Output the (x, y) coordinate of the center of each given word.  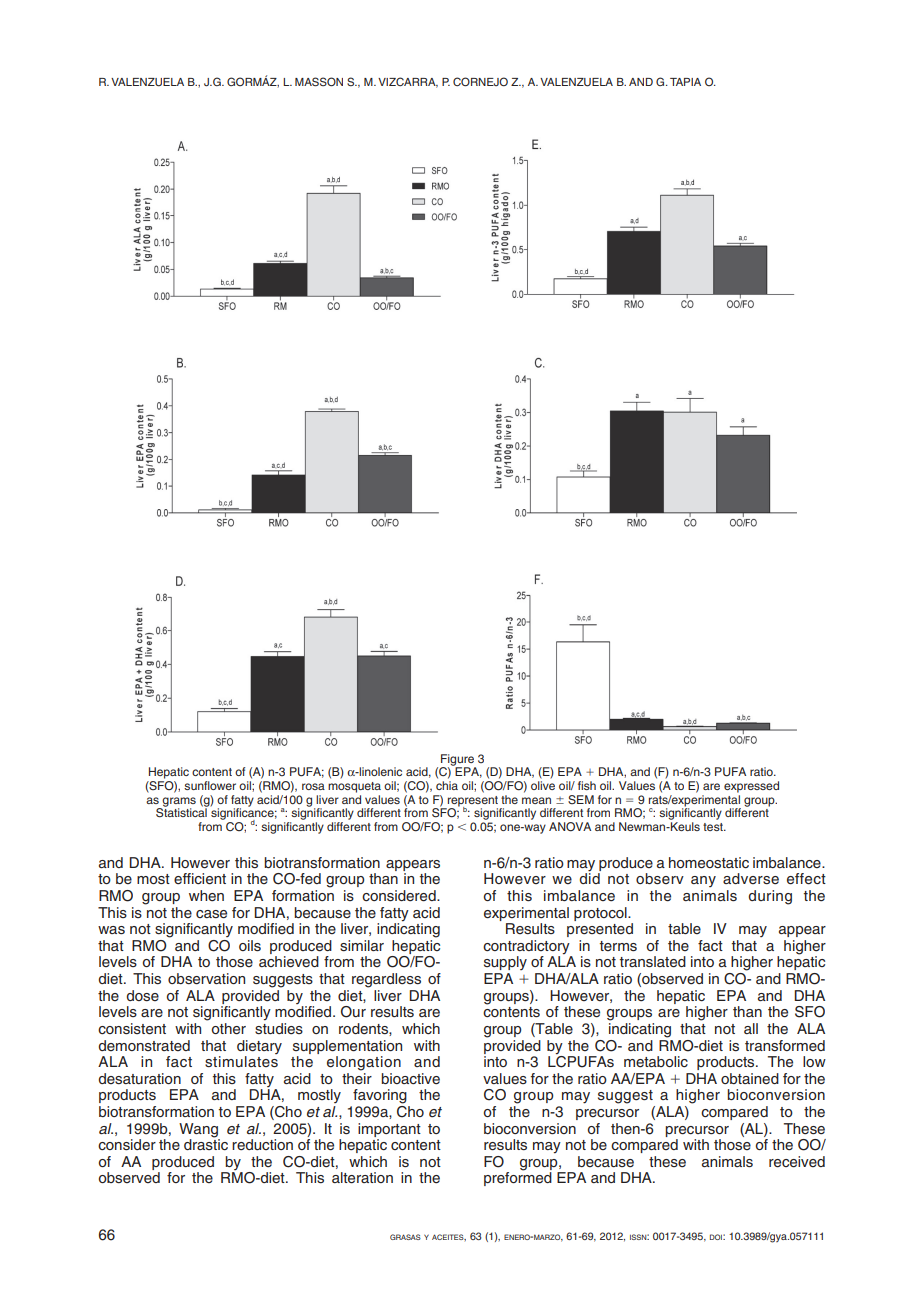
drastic (206, 1143)
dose (142, 995)
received (797, 1162)
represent (473, 802)
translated (653, 962)
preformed (518, 1178)
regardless (386, 980)
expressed (751, 787)
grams (178, 803)
